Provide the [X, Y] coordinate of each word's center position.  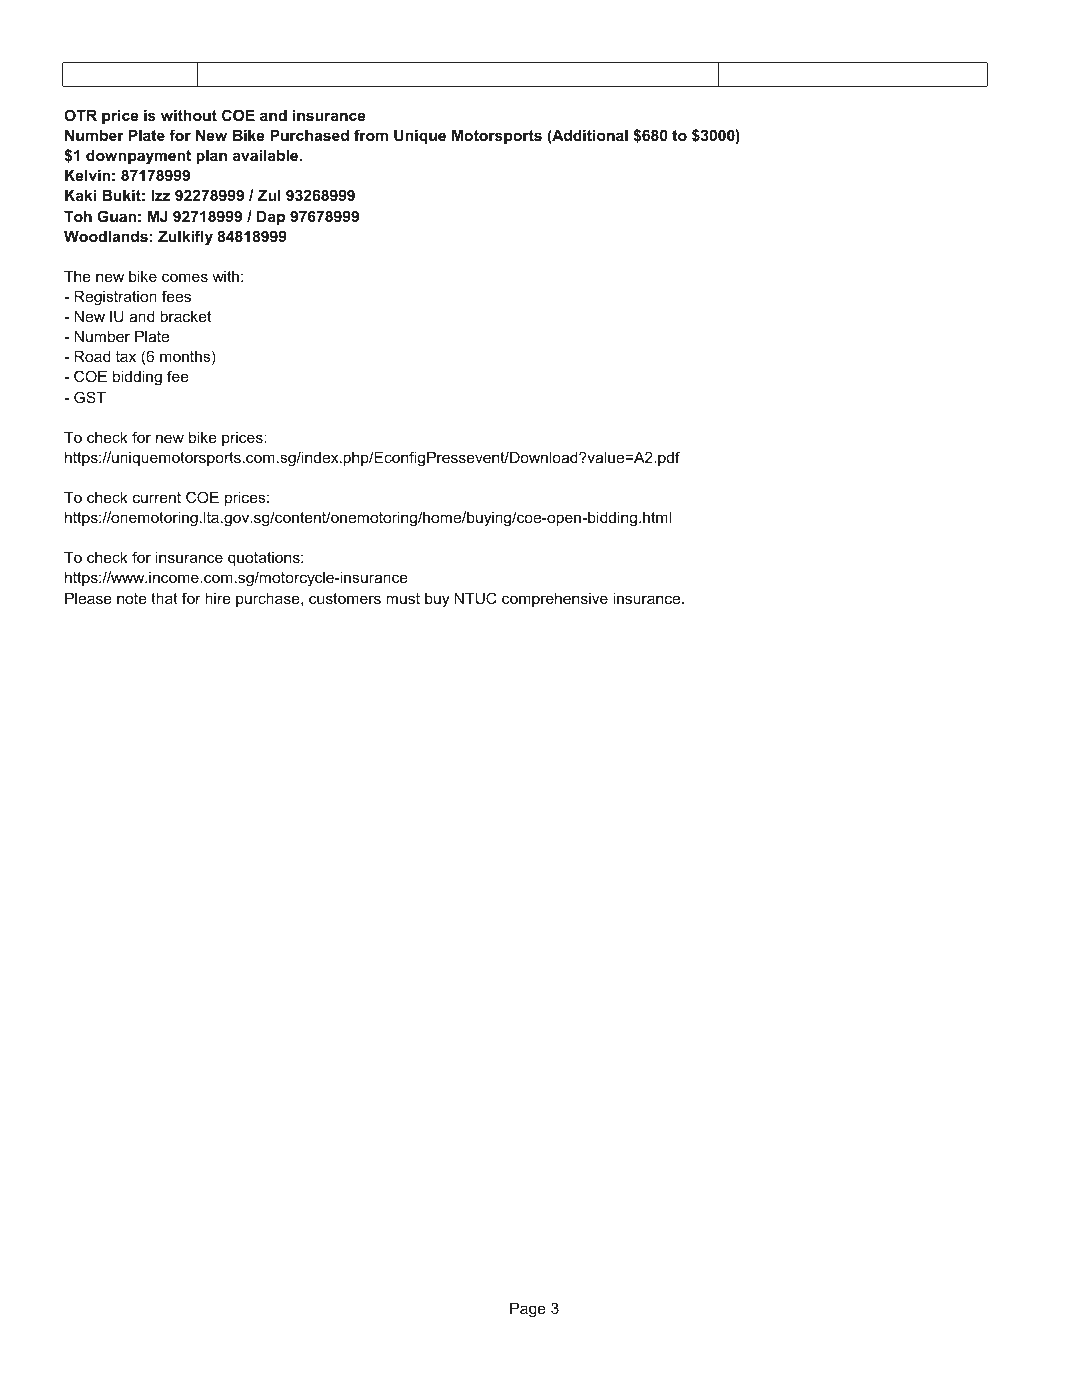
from [371, 135]
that [164, 598]
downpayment [138, 157]
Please [88, 598]
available [267, 155]
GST [90, 397]
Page [528, 1310]
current [157, 497]
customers [345, 598]
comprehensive [555, 599]
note [132, 598]
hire [218, 598]
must [403, 598]
